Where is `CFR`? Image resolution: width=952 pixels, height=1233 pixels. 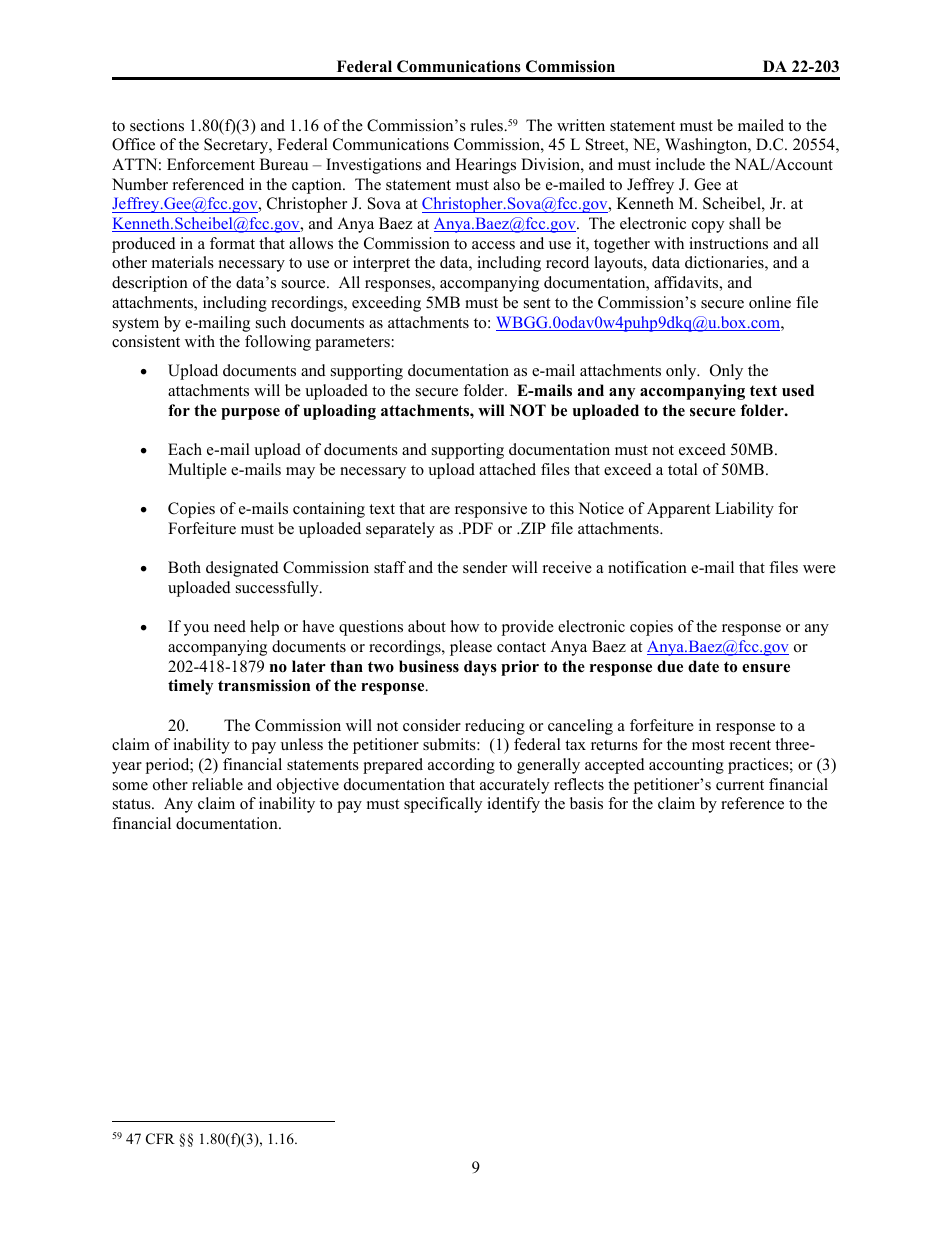
CFR is located at coordinates (160, 1139).
